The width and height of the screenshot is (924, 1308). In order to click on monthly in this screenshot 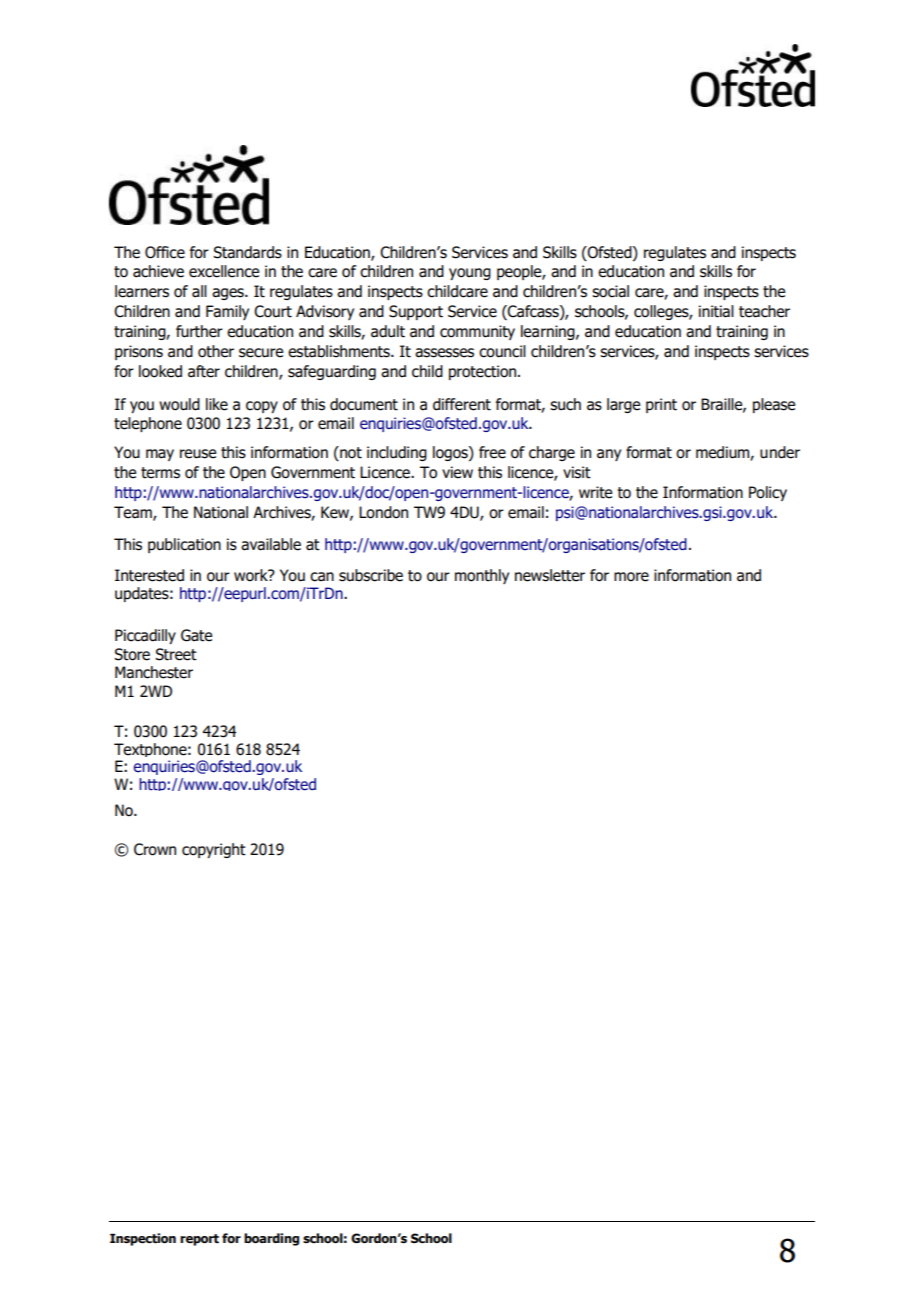, I will do `click(482, 576)`.
